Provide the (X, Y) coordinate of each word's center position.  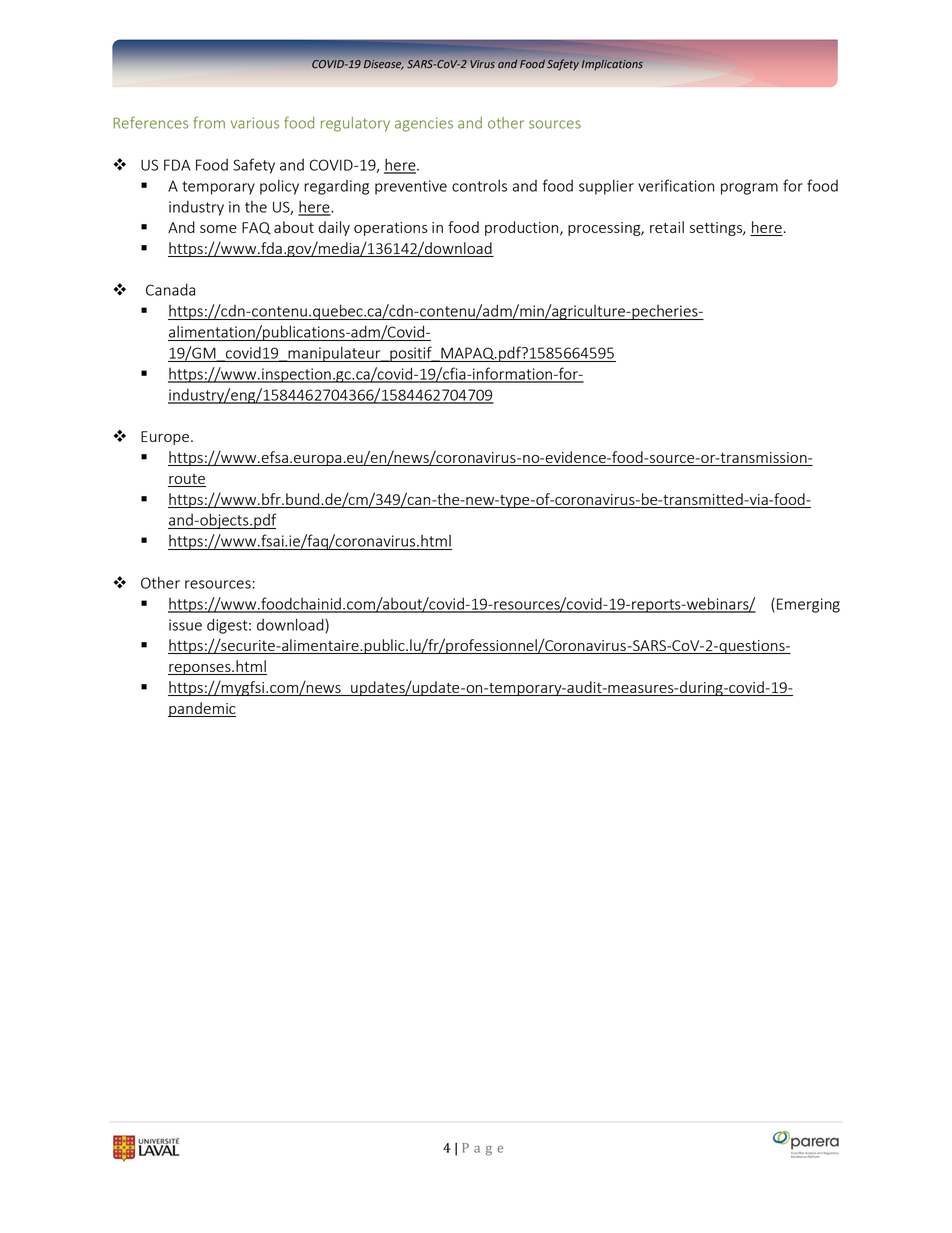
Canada (170, 289)
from (209, 122)
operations (391, 229)
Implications (612, 64)
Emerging (808, 605)
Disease (383, 65)
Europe (165, 438)
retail (667, 227)
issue (185, 625)
